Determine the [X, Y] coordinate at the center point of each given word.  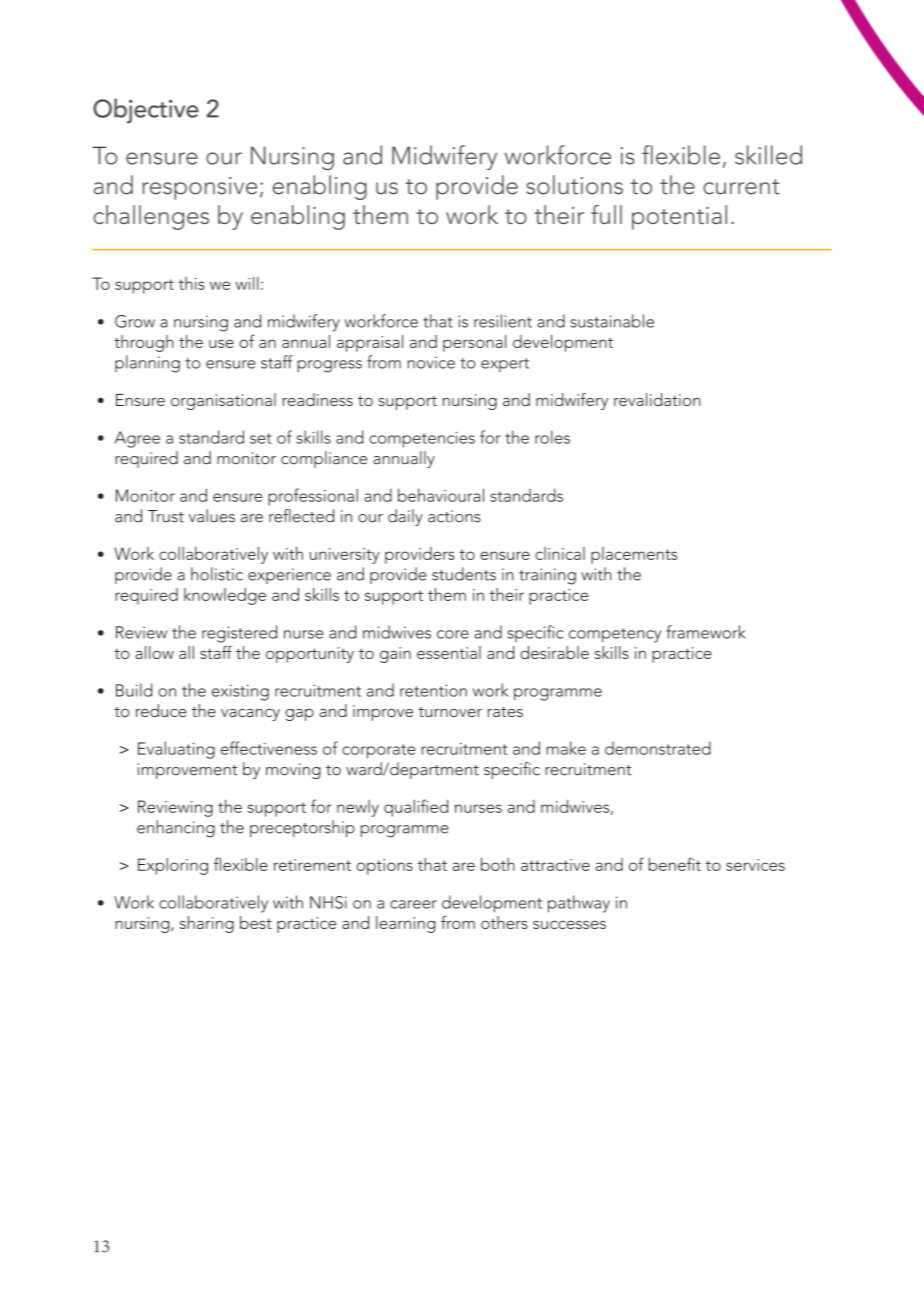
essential [449, 652]
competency [615, 635]
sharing [207, 924]
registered [239, 634]
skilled [768, 155]
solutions [574, 185]
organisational [223, 401]
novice [431, 362]
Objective [146, 110]
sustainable [612, 321]
